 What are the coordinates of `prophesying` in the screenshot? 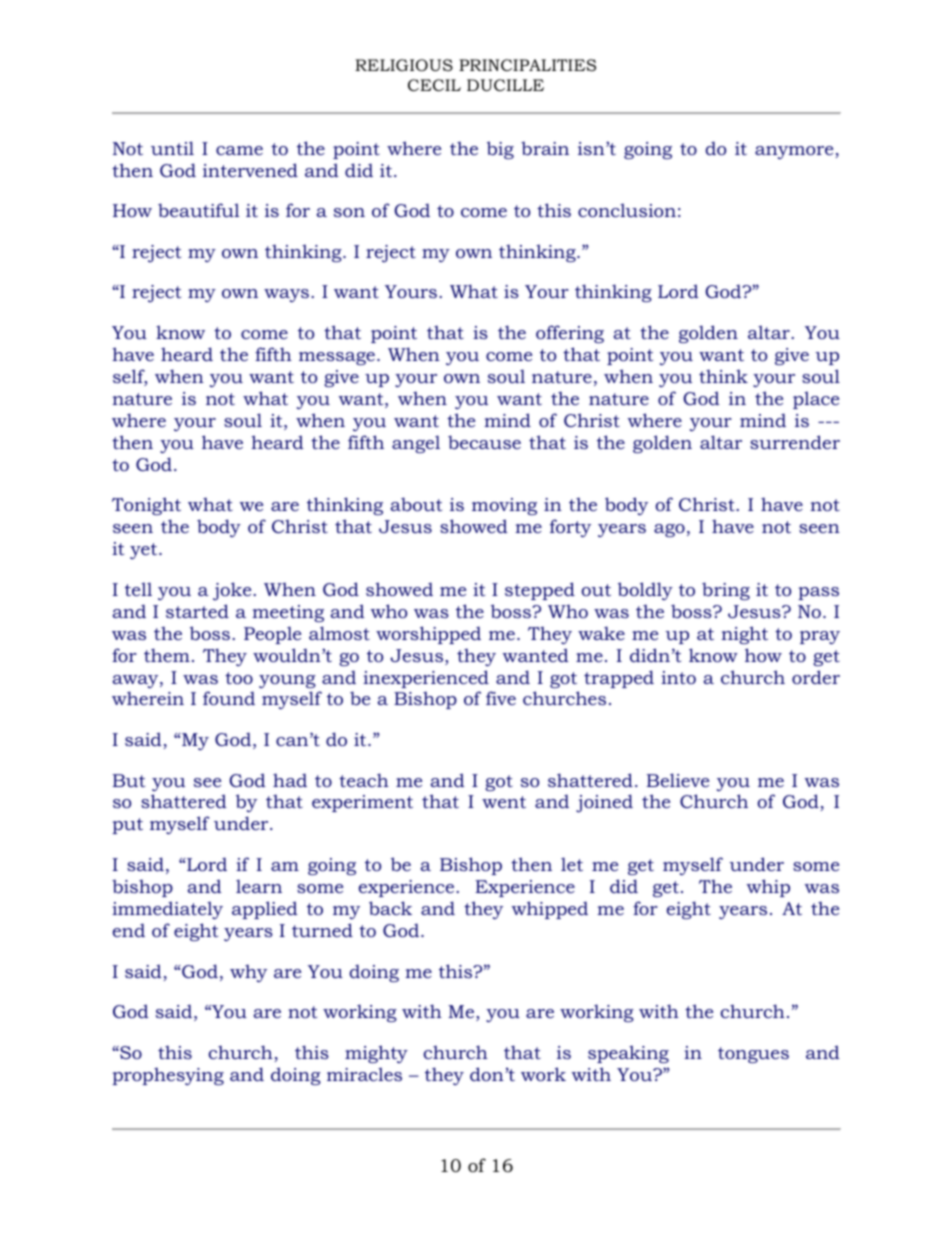 It's located at (168, 1076).
